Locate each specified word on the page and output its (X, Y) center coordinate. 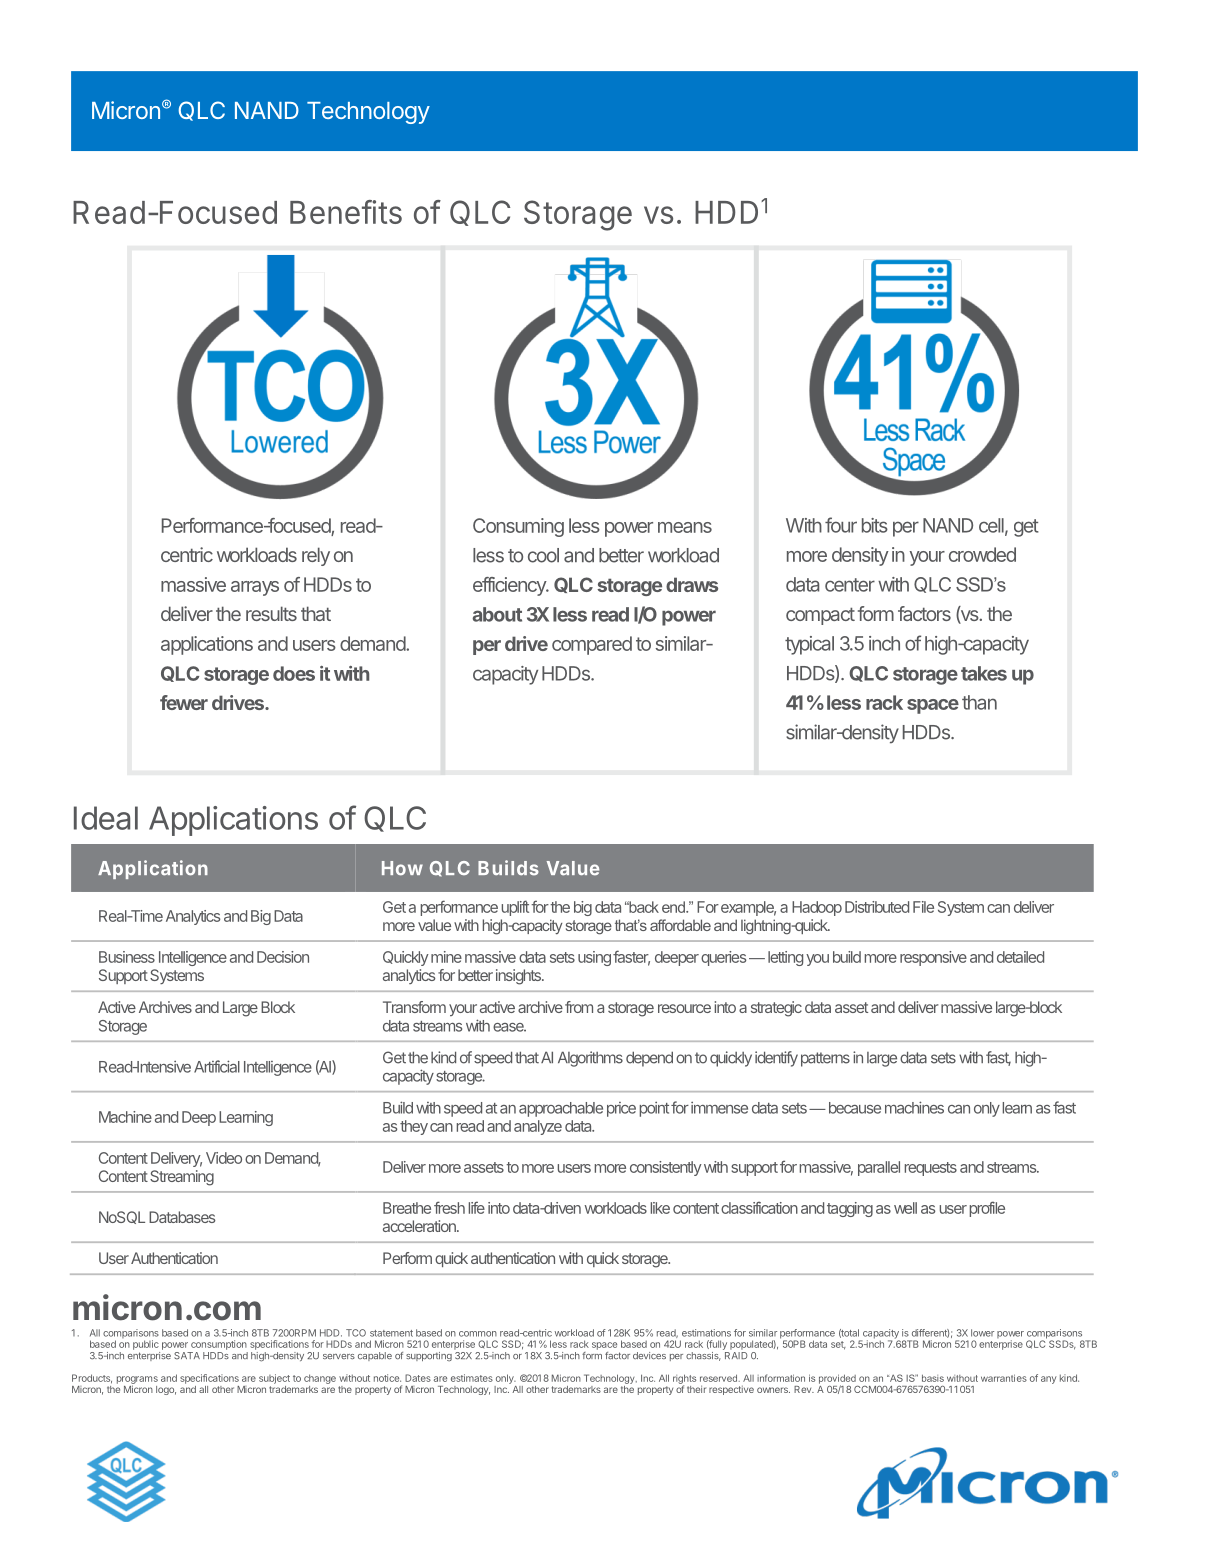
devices (649, 1356)
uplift (515, 908)
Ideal (106, 818)
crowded (982, 554)
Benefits (346, 212)
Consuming (518, 527)
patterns (825, 1059)
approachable (561, 1109)
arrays (255, 588)
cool (543, 555)
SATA (187, 1356)
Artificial (217, 1066)
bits (875, 525)
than (979, 702)
